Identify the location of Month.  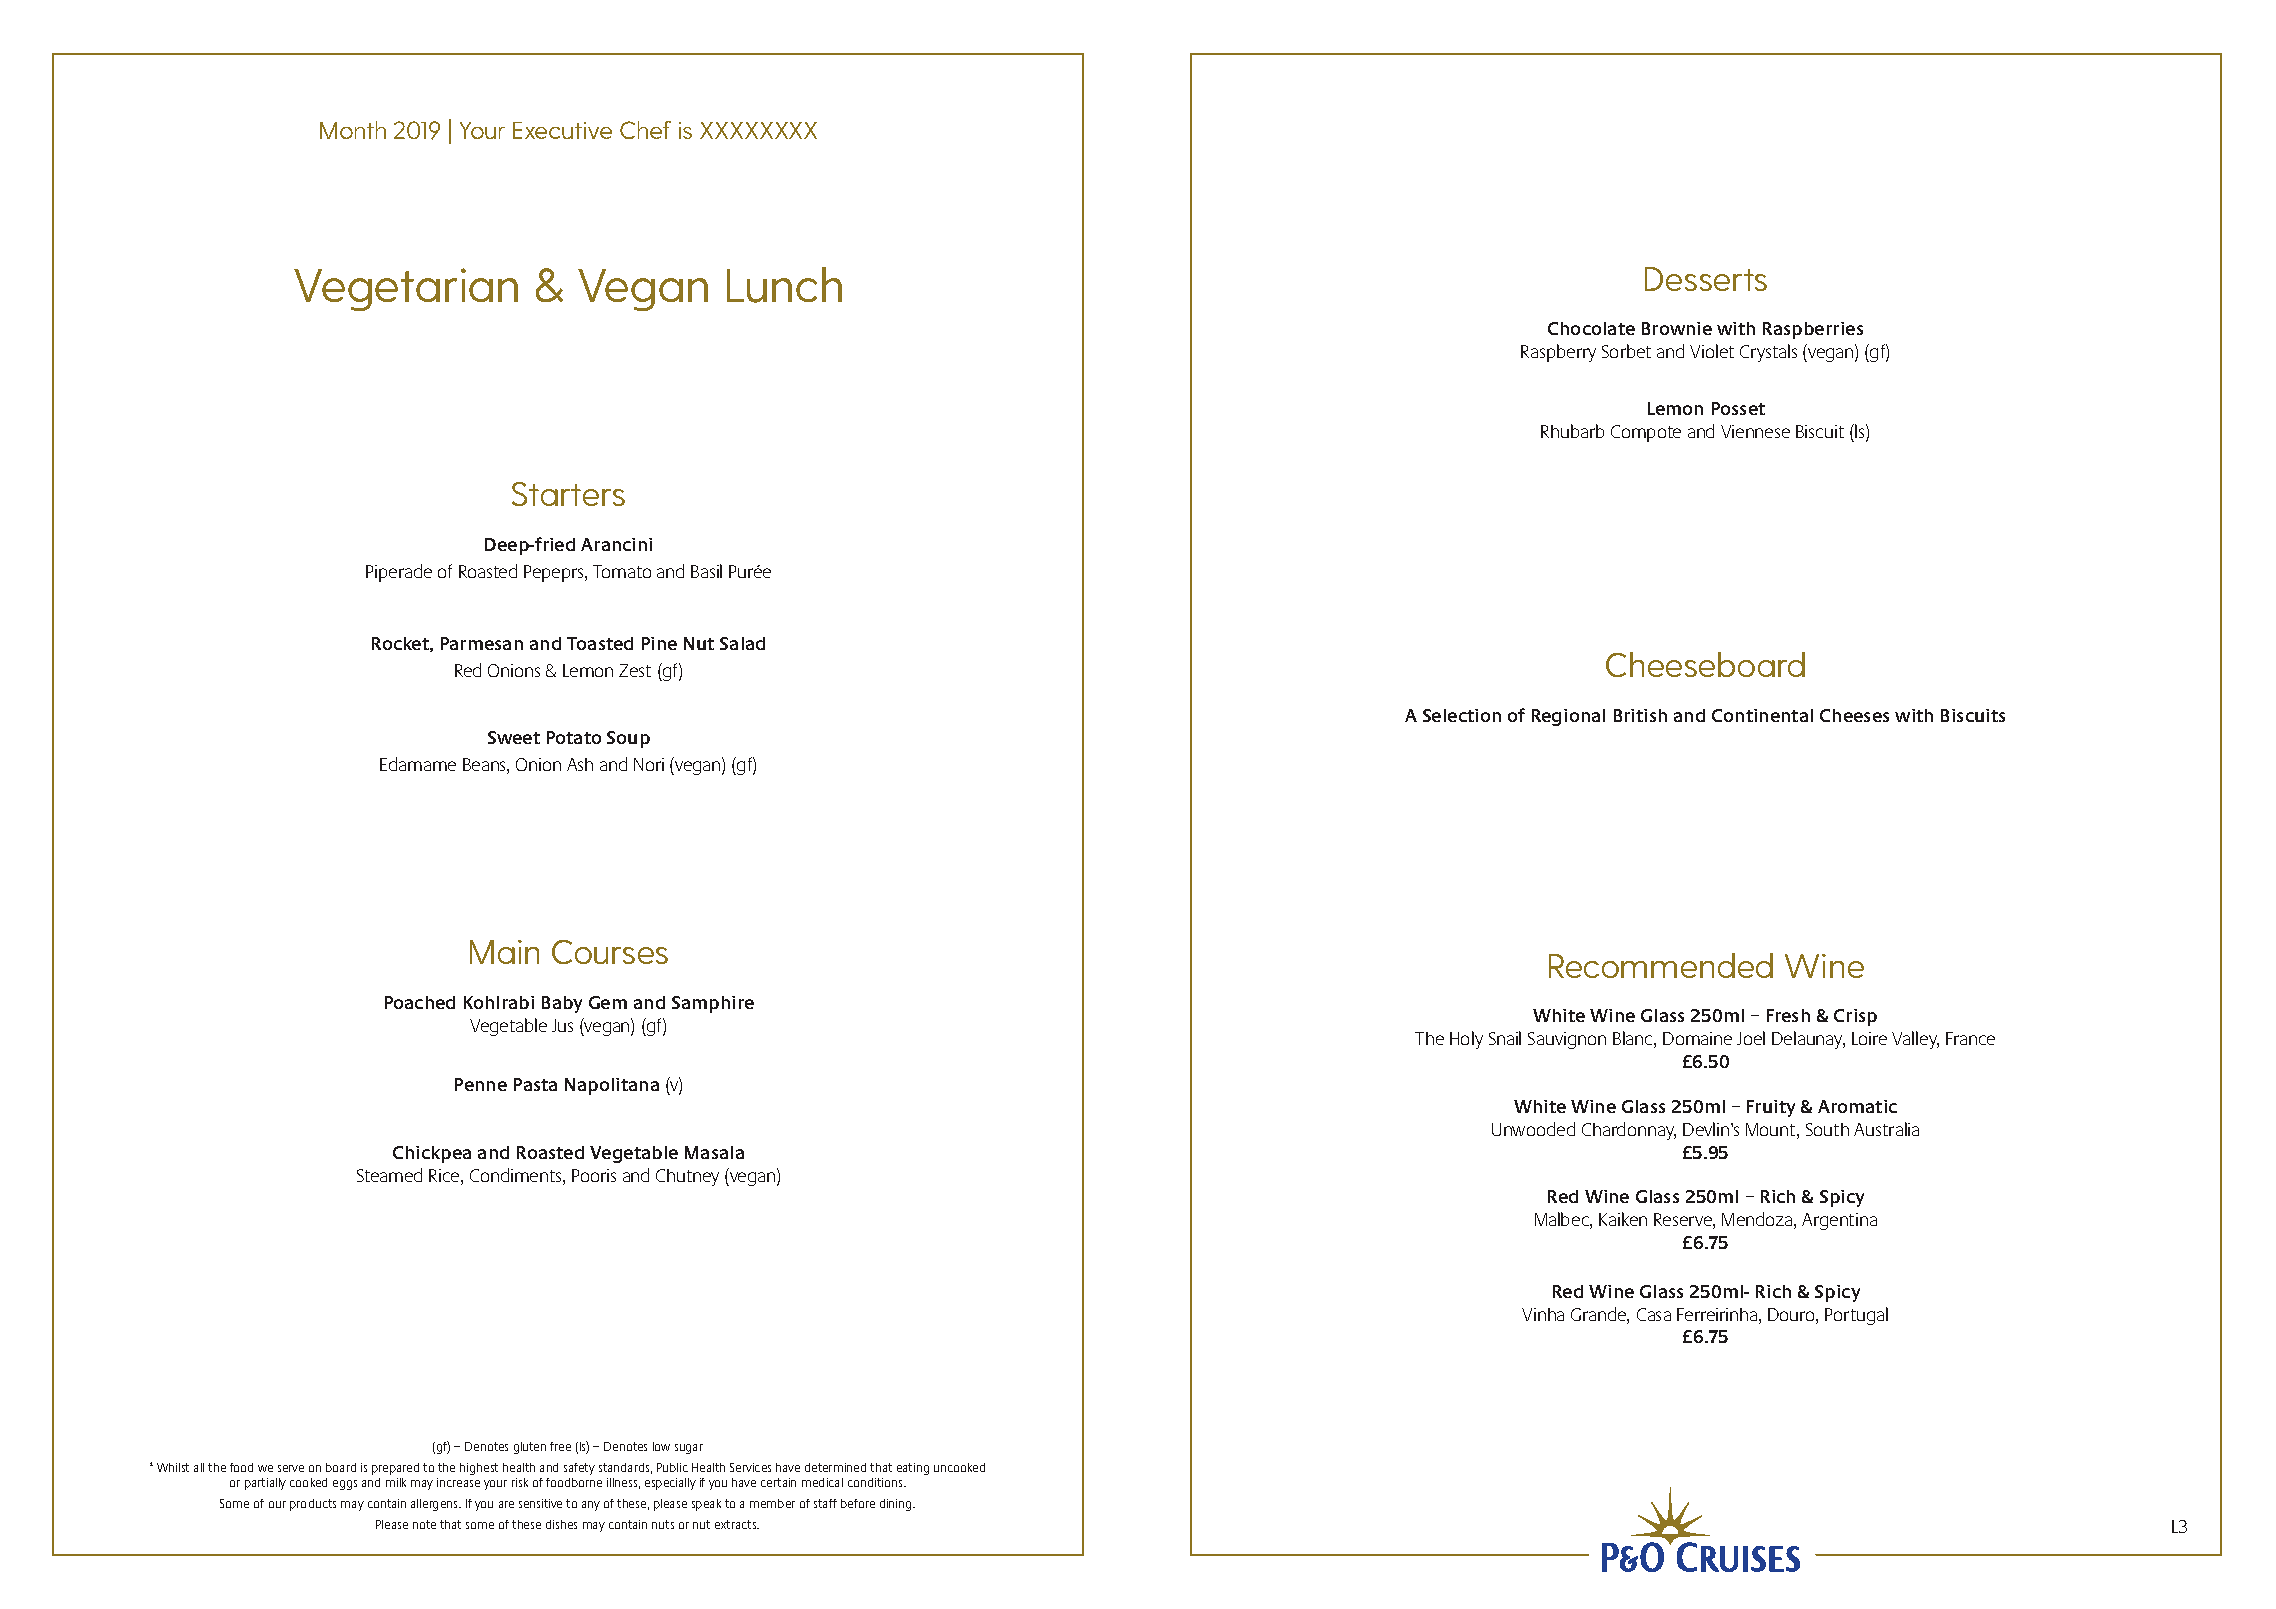
(353, 130).
